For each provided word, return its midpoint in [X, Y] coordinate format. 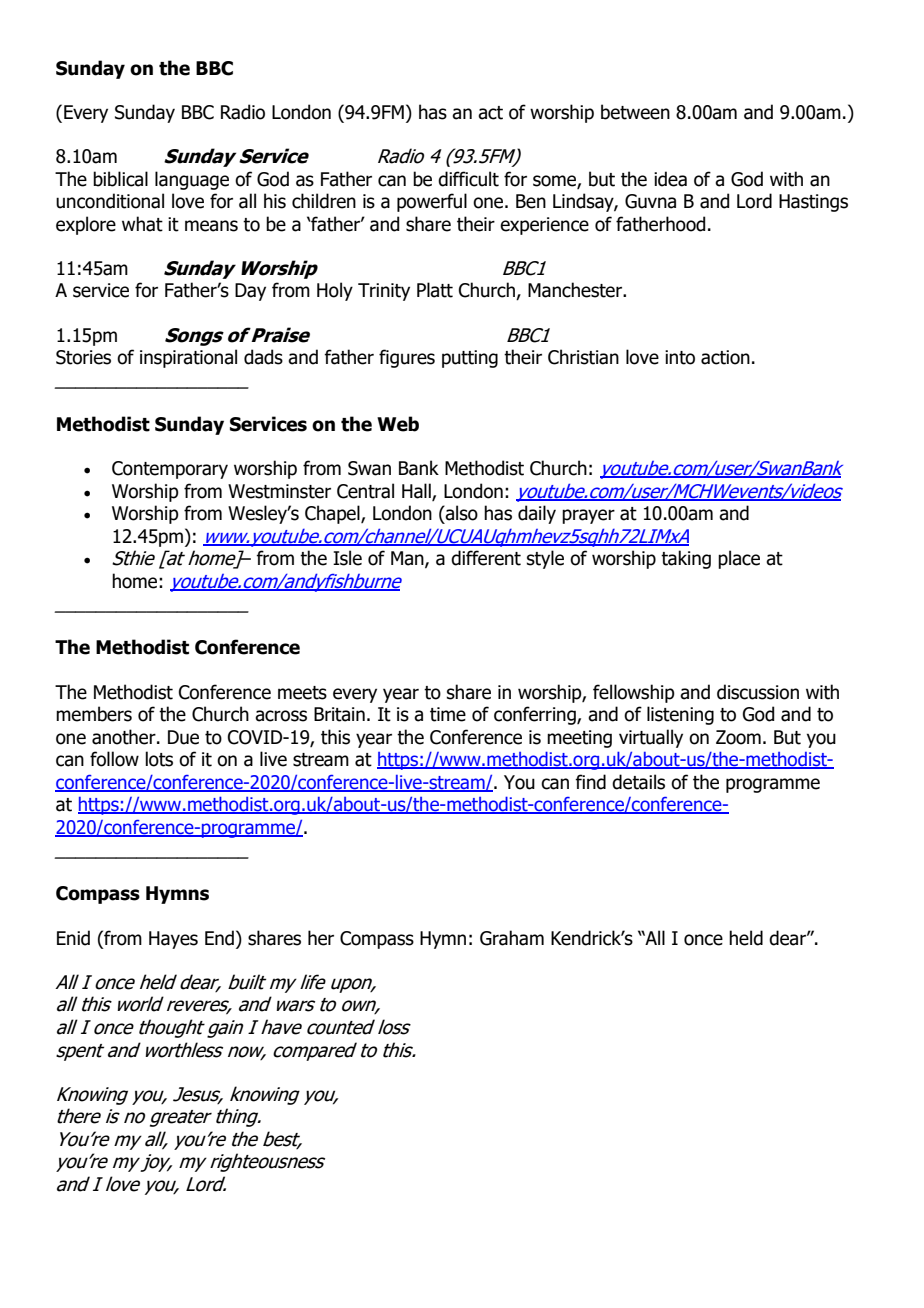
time [448, 714]
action [725, 357]
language [192, 180]
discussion [758, 692]
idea [670, 179]
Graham [512, 938]
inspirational [188, 358]
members [94, 714]
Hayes [173, 940]
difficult [468, 179]
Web [398, 424]
